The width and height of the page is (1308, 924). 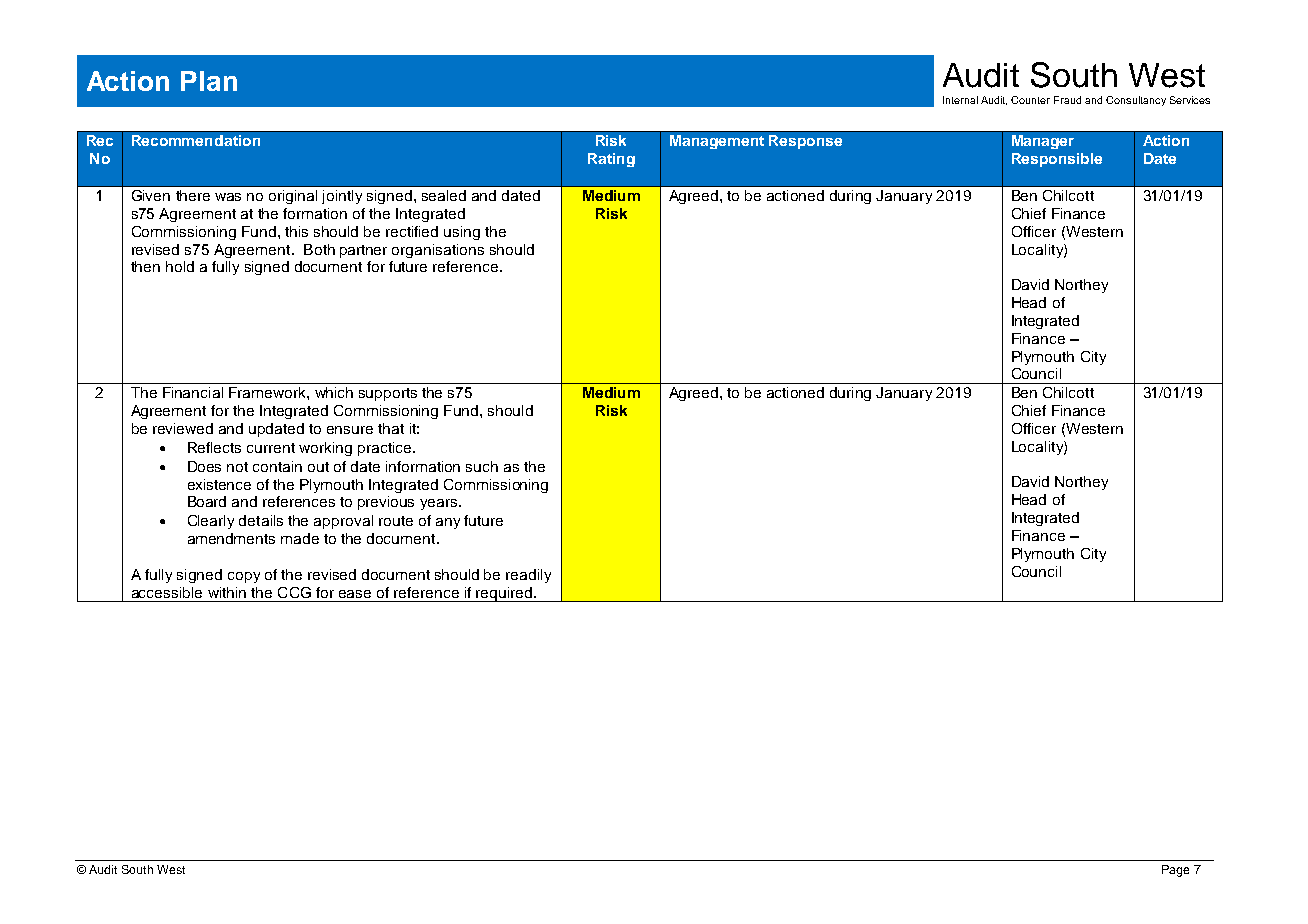 What do you see at coordinates (528, 576) in the page?
I see `readily` at bounding box center [528, 576].
